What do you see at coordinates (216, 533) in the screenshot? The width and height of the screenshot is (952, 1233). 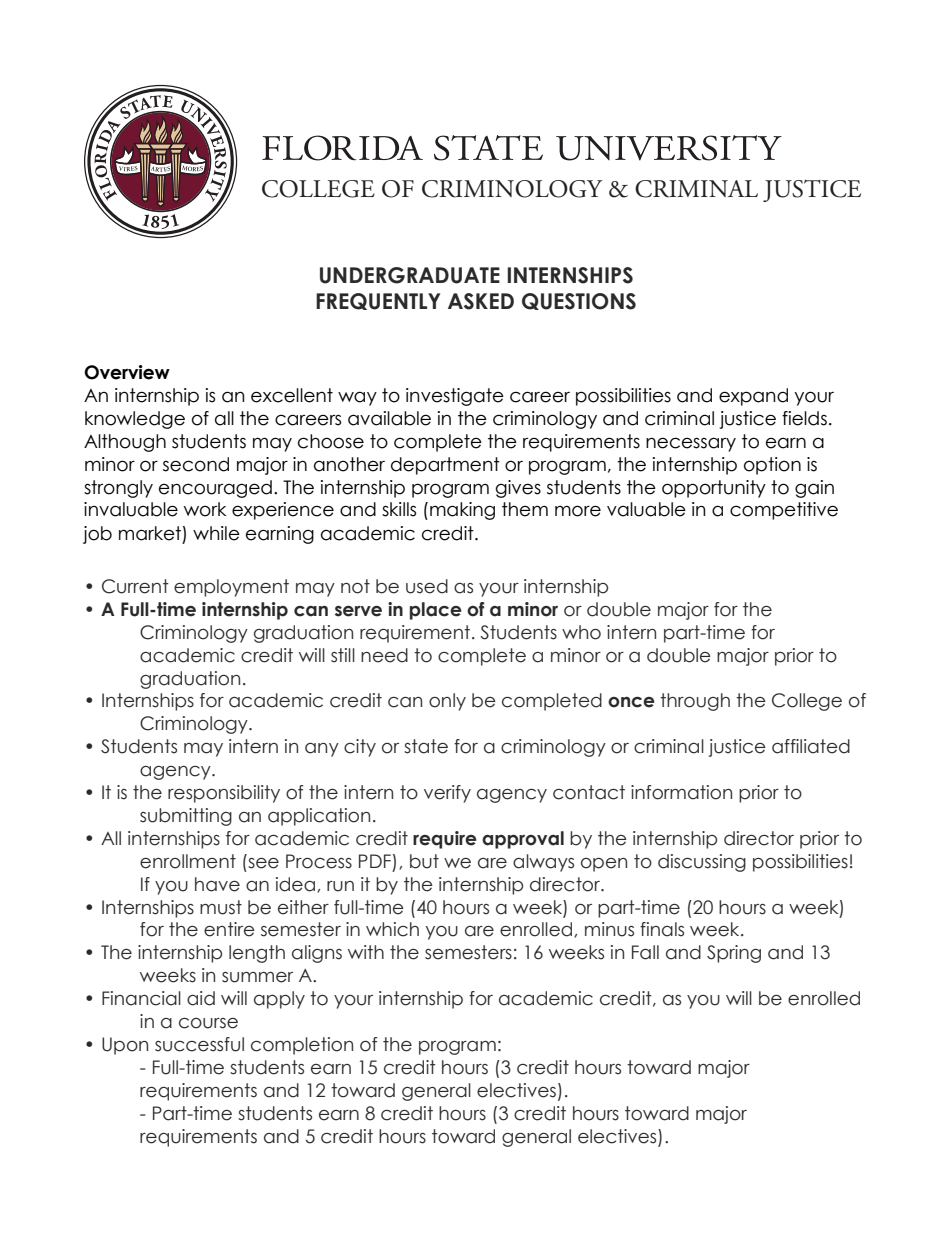 I see `while` at bounding box center [216, 533].
